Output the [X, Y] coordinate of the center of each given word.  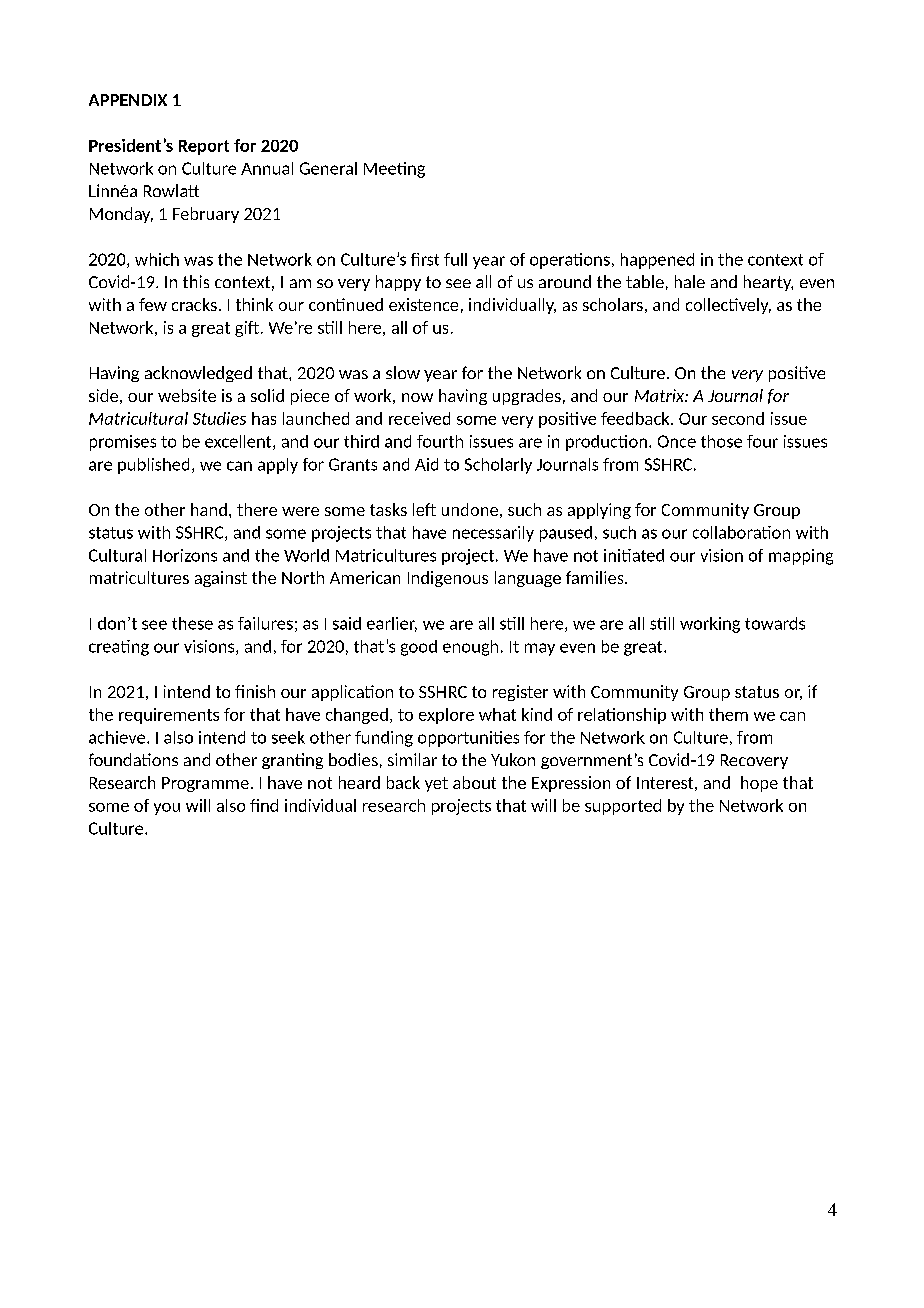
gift [247, 329]
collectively [728, 306]
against [221, 579]
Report [204, 147]
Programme [205, 784]
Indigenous [448, 579]
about [474, 782]
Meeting [394, 170]
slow [403, 372]
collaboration [741, 532]
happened [657, 261]
